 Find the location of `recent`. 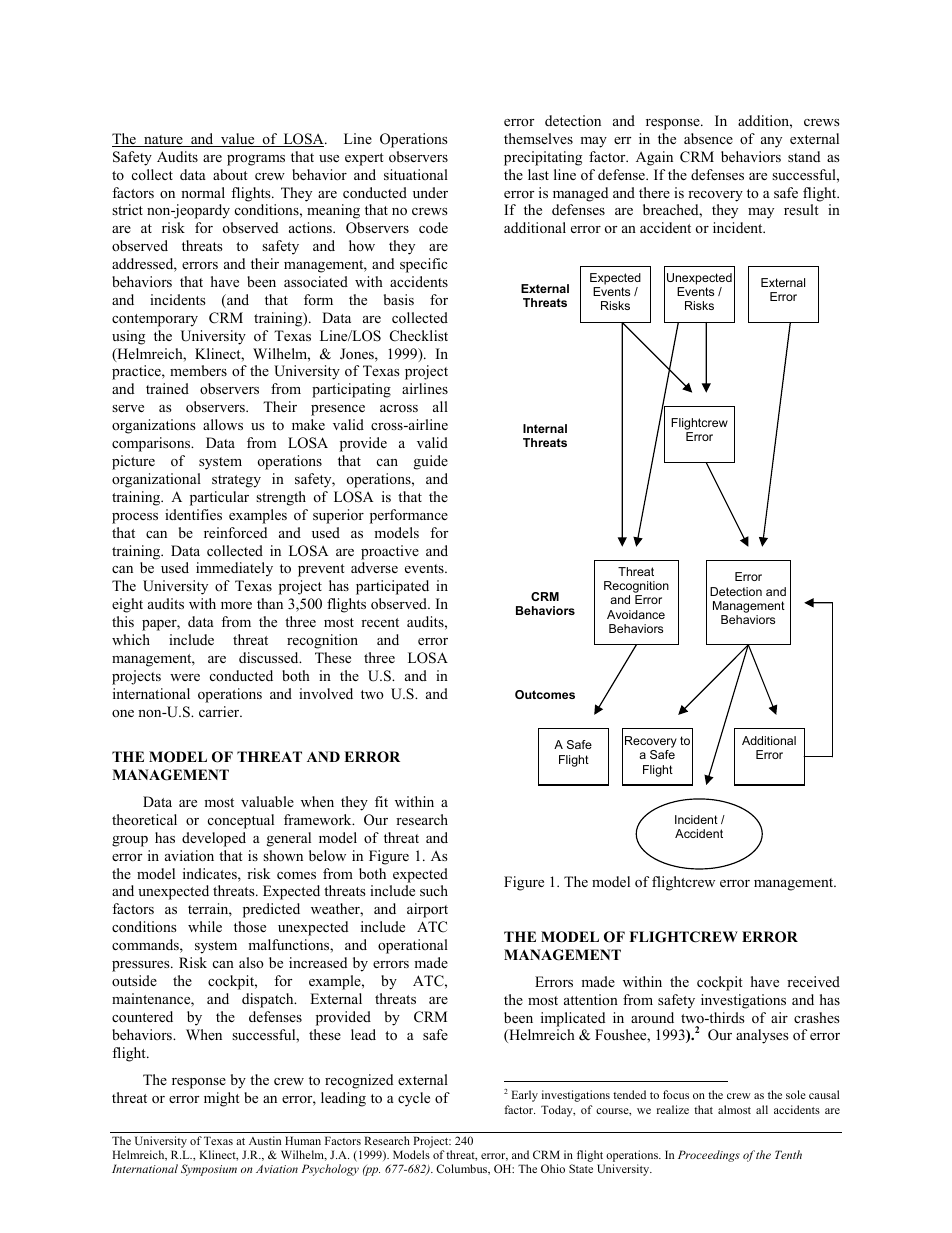

recent is located at coordinates (380, 622).
